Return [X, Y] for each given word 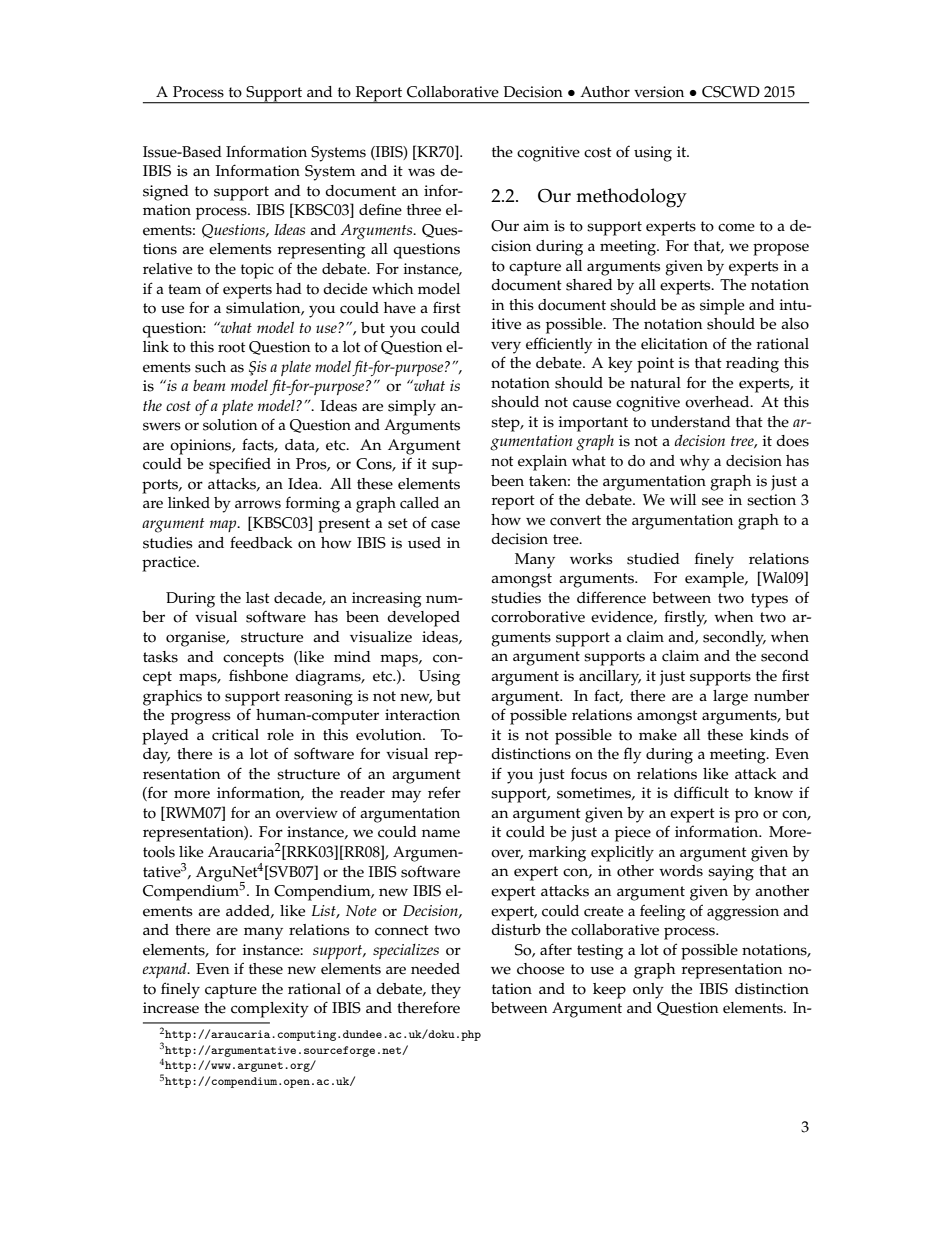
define [380, 209]
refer [444, 792]
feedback [261, 542]
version [659, 92]
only [648, 991]
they [446, 991]
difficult [701, 792]
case [445, 524]
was [421, 172]
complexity [270, 1010]
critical [235, 735]
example [715, 580]
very [506, 347]
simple [722, 307]
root [231, 347]
